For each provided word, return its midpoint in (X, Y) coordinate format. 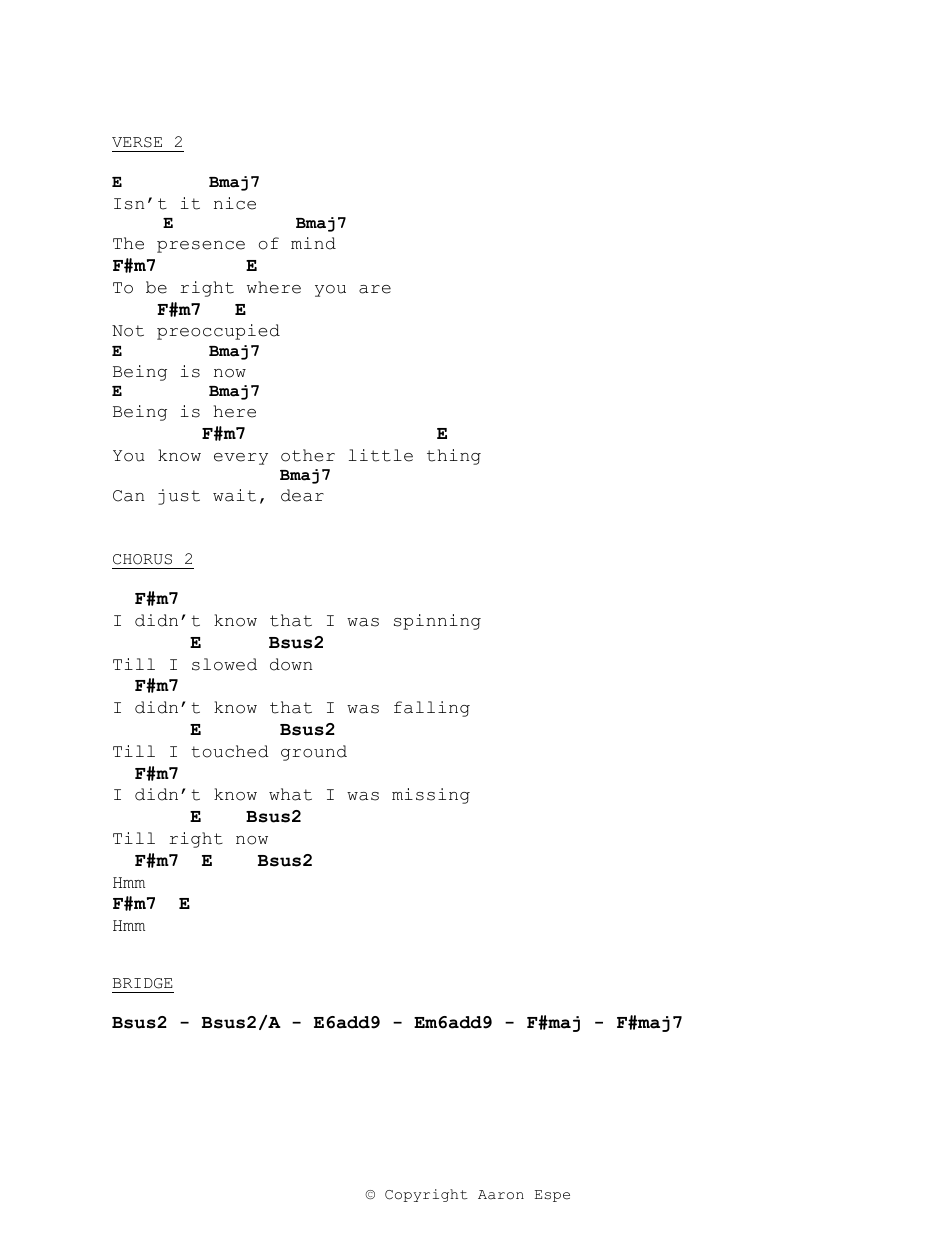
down (291, 664)
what (290, 794)
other (308, 455)
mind (313, 243)
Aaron (501, 1195)
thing (454, 457)
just (179, 497)
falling (432, 709)
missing (431, 796)
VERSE (137, 142)
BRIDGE (143, 983)
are (375, 289)
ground (314, 753)
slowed (224, 664)
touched (230, 751)
